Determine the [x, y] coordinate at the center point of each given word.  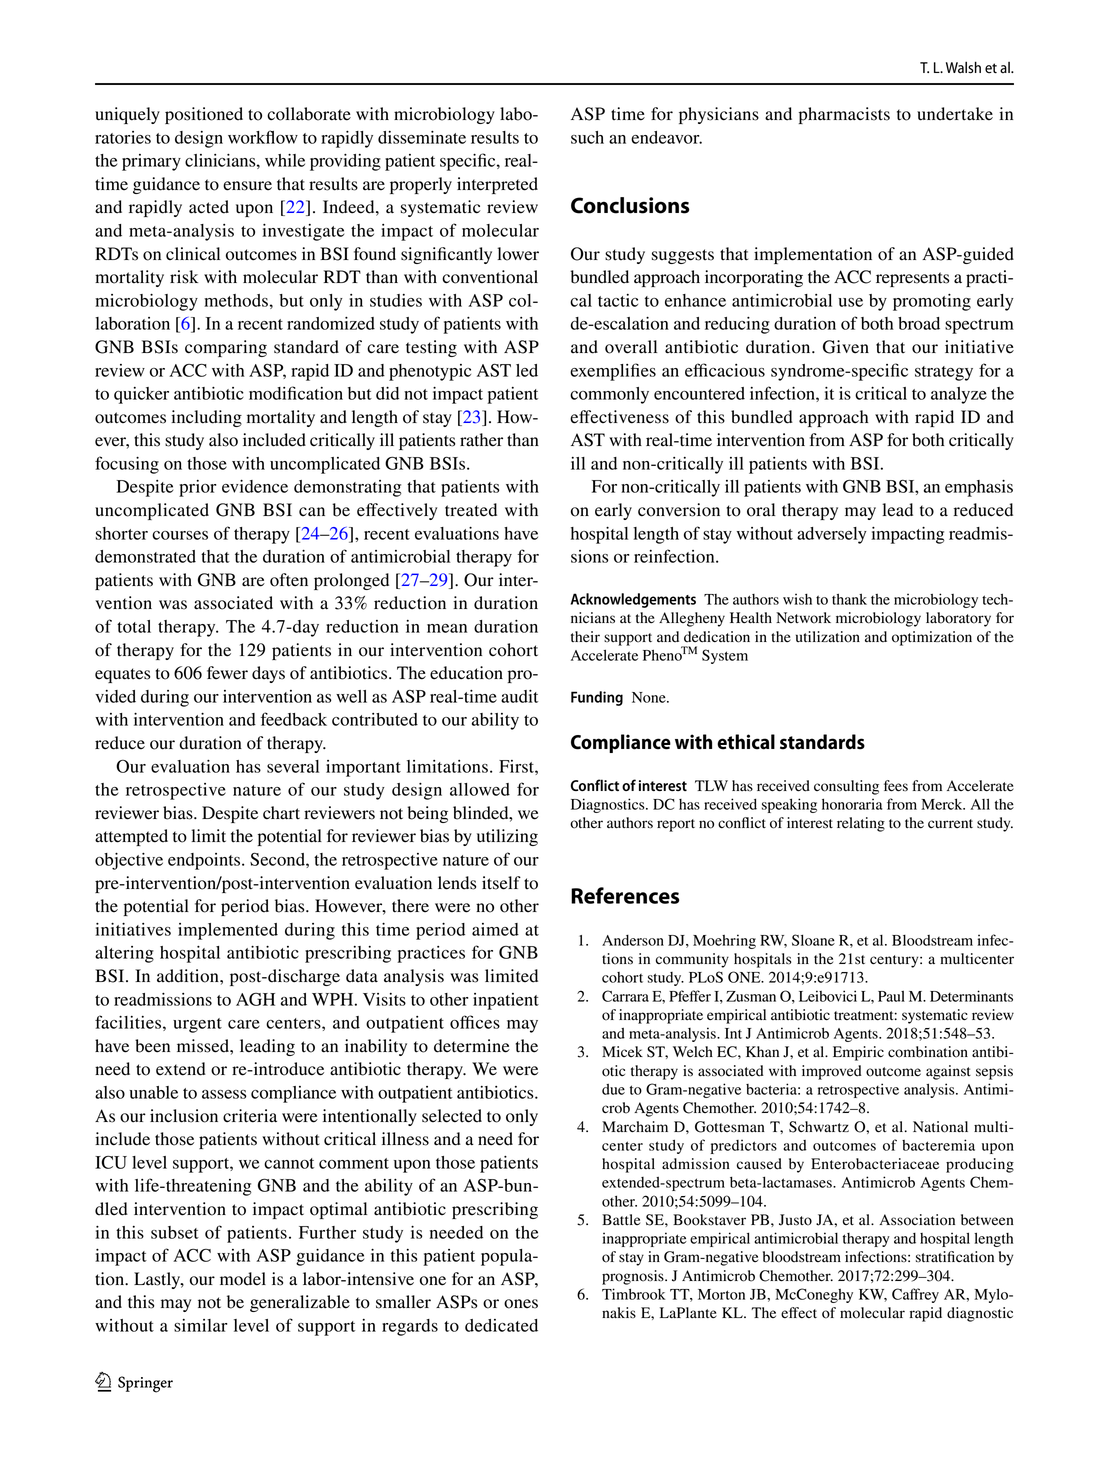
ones [521, 1304]
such [587, 137]
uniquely [127, 115]
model [243, 1279]
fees [896, 786]
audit [519, 696]
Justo [795, 1220]
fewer [227, 673]
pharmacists [844, 115]
